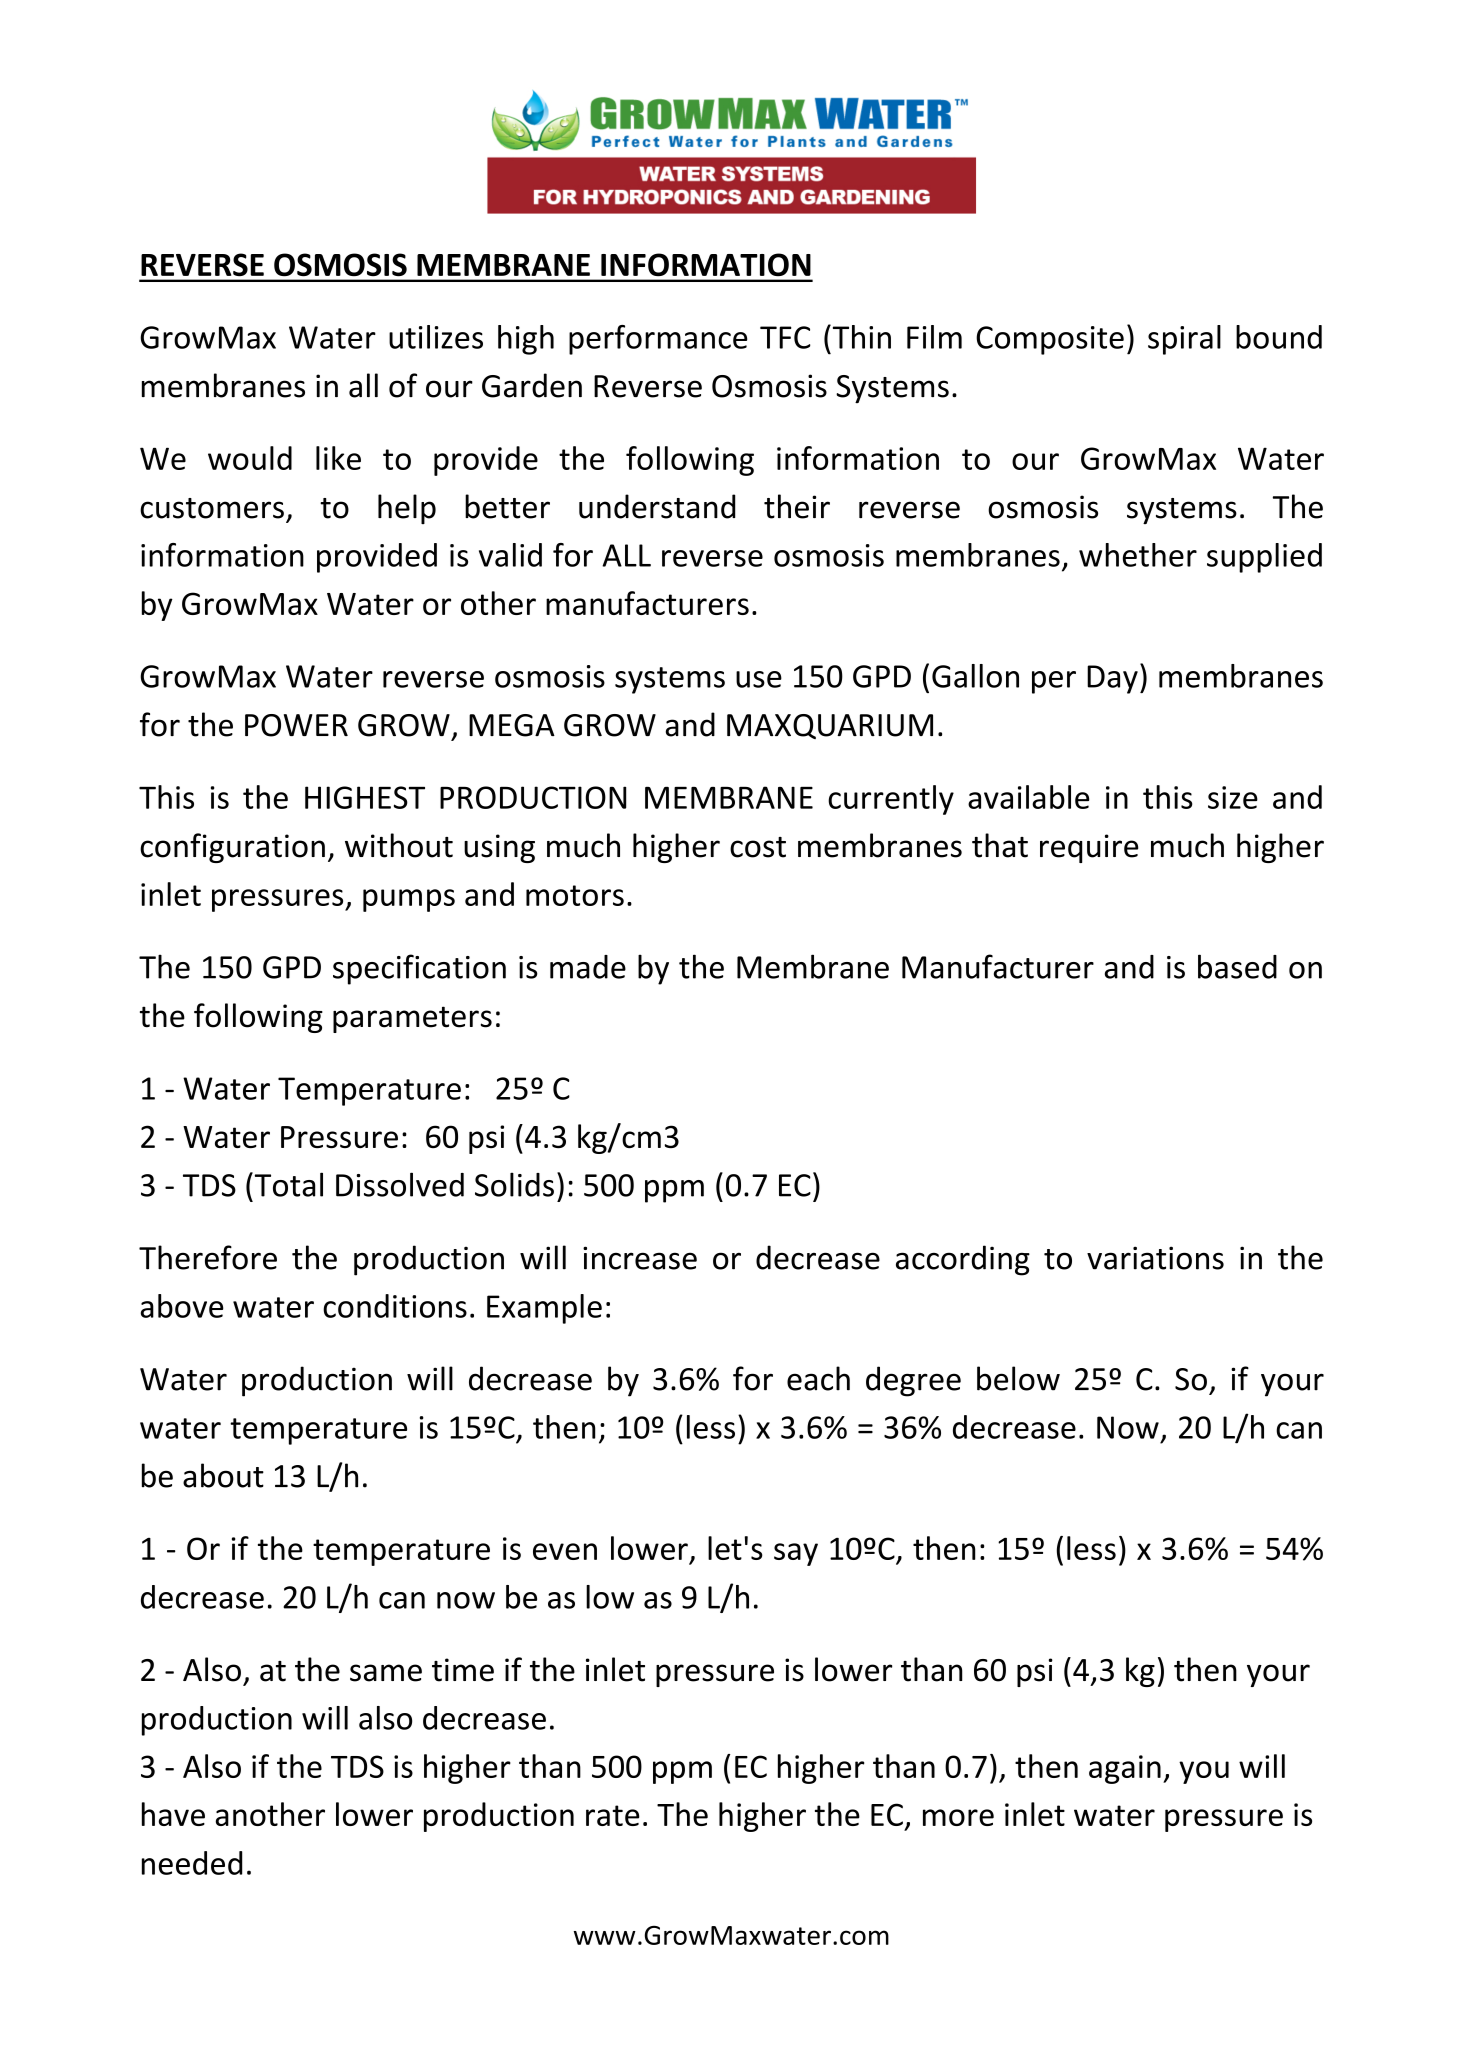 This screenshot has width=1463, height=2070. What do you see at coordinates (1018, 1378) in the screenshot?
I see `below` at bounding box center [1018, 1378].
